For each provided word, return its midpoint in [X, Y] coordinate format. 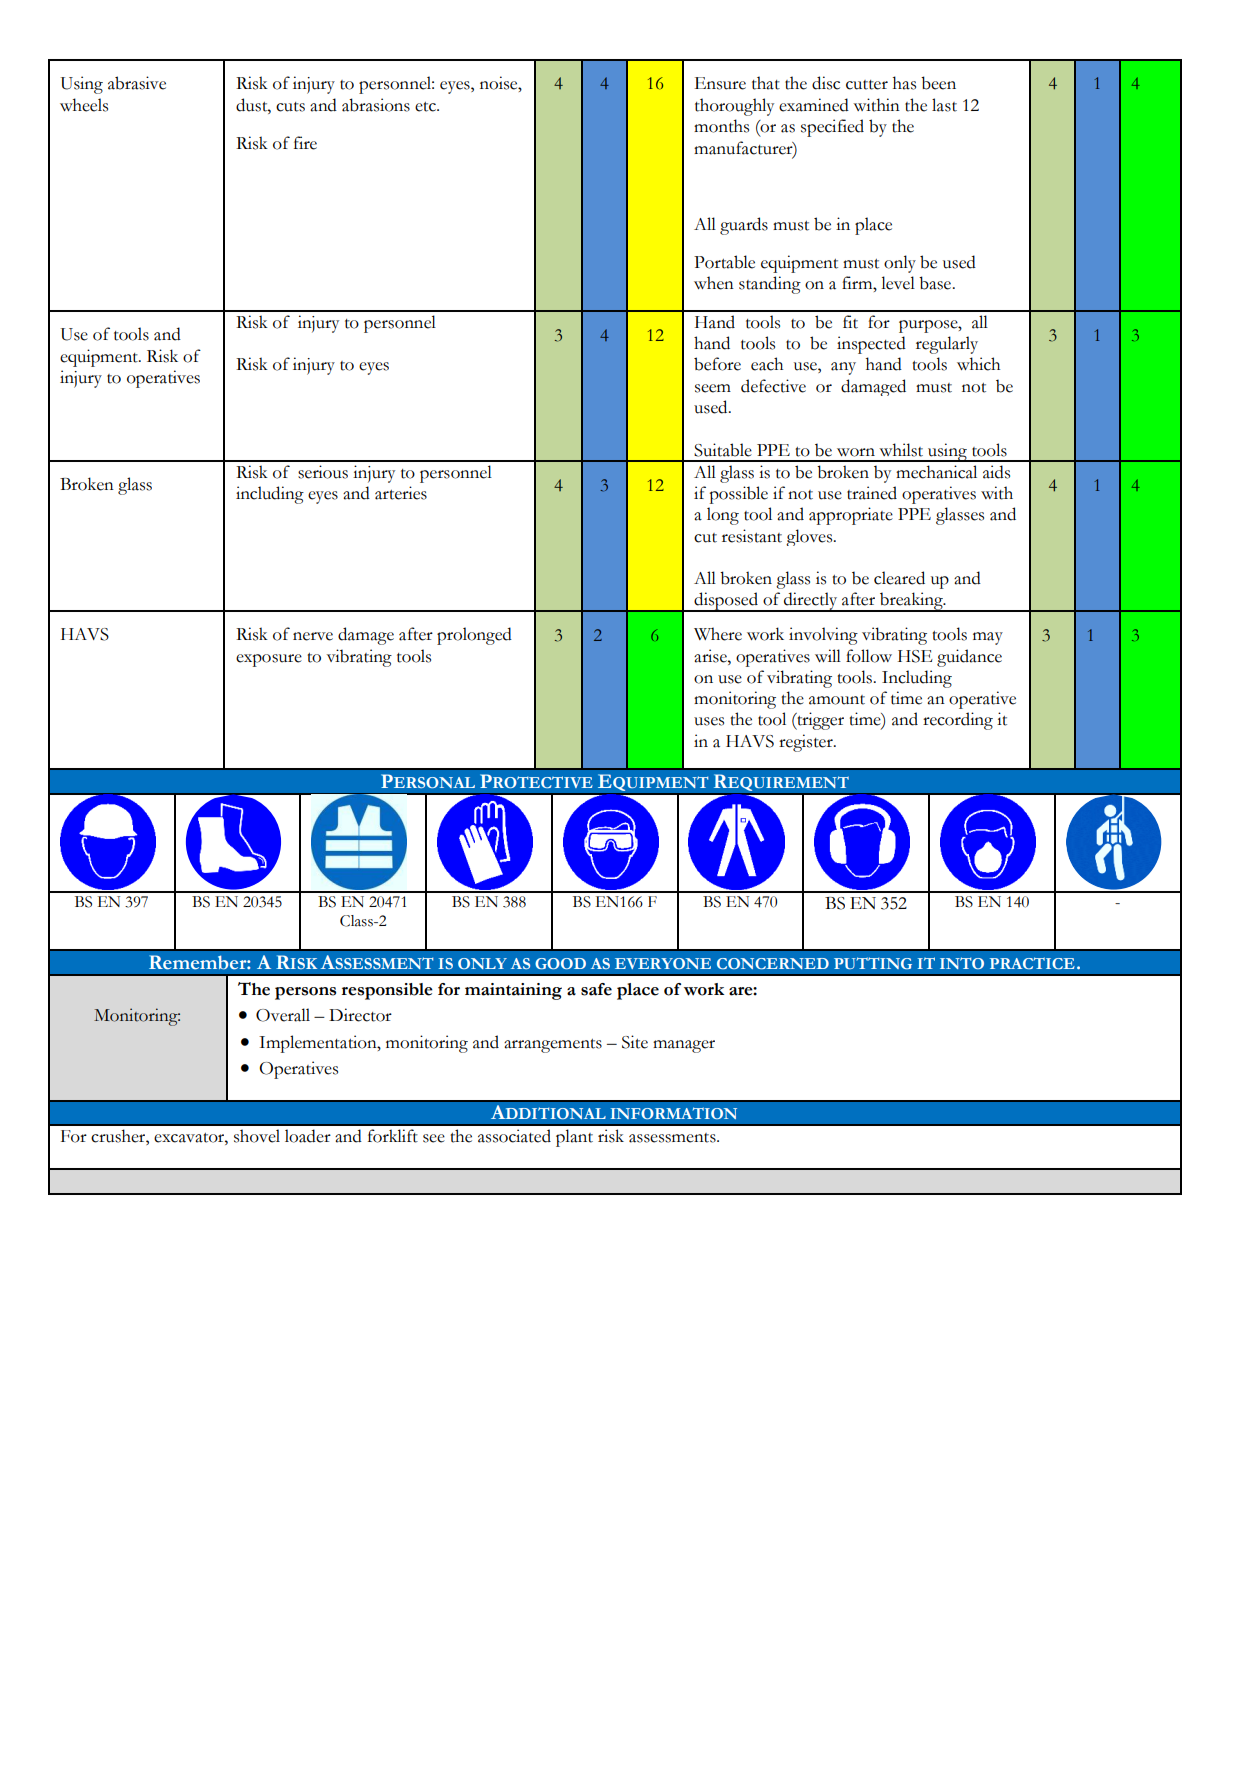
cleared [899, 578]
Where [718, 634]
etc [426, 107]
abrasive [137, 83]
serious [323, 472]
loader [308, 1136]
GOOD [560, 963]
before [717, 364]
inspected [871, 345]
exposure [269, 660]
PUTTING [873, 963]
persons [305, 993]
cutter [867, 85]
